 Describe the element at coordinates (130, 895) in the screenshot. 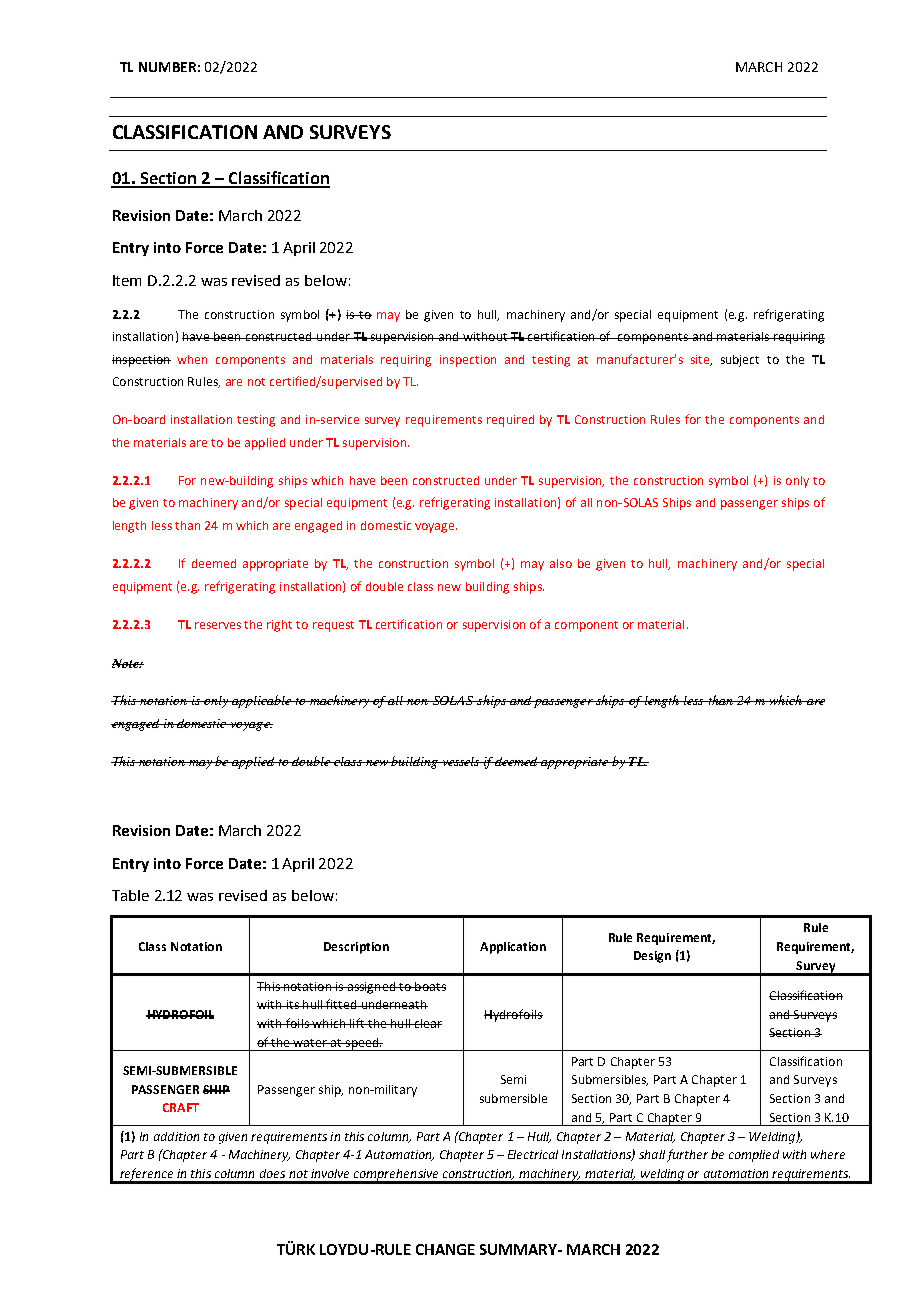

I see `Table` at that location.
